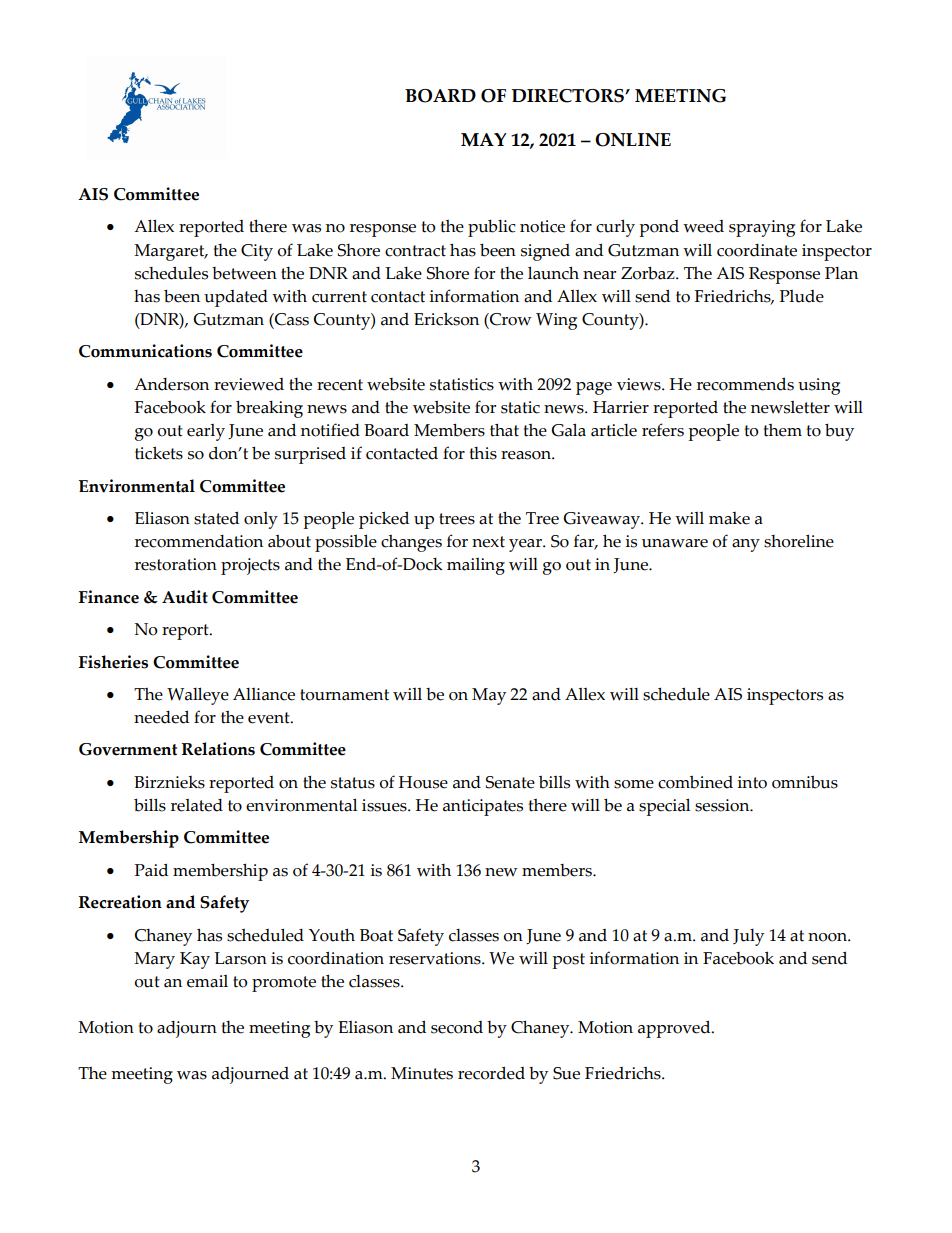 The width and height of the screenshot is (952, 1233). I want to click on into, so click(752, 782).
